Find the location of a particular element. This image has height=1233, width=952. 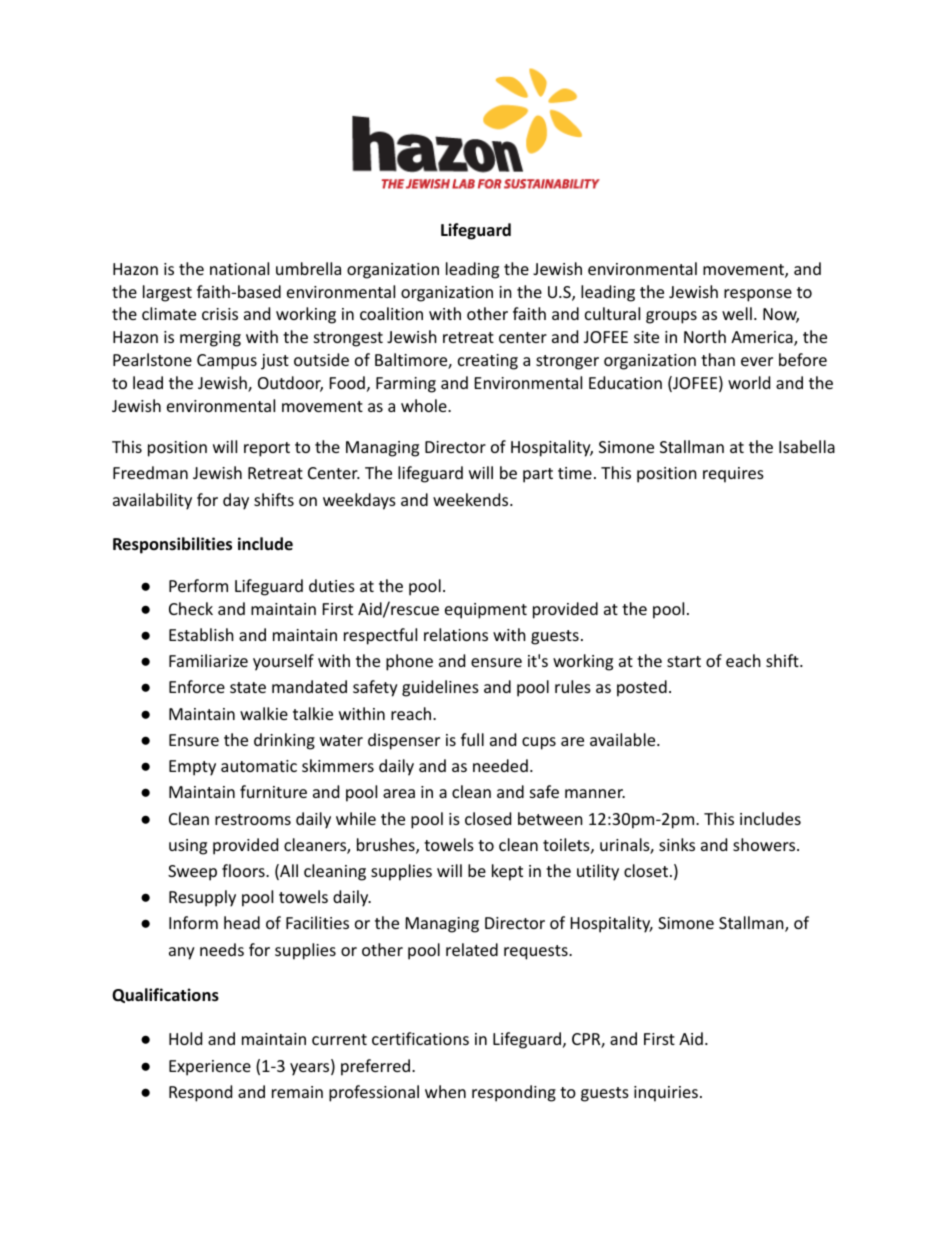

state is located at coordinates (248, 687).
